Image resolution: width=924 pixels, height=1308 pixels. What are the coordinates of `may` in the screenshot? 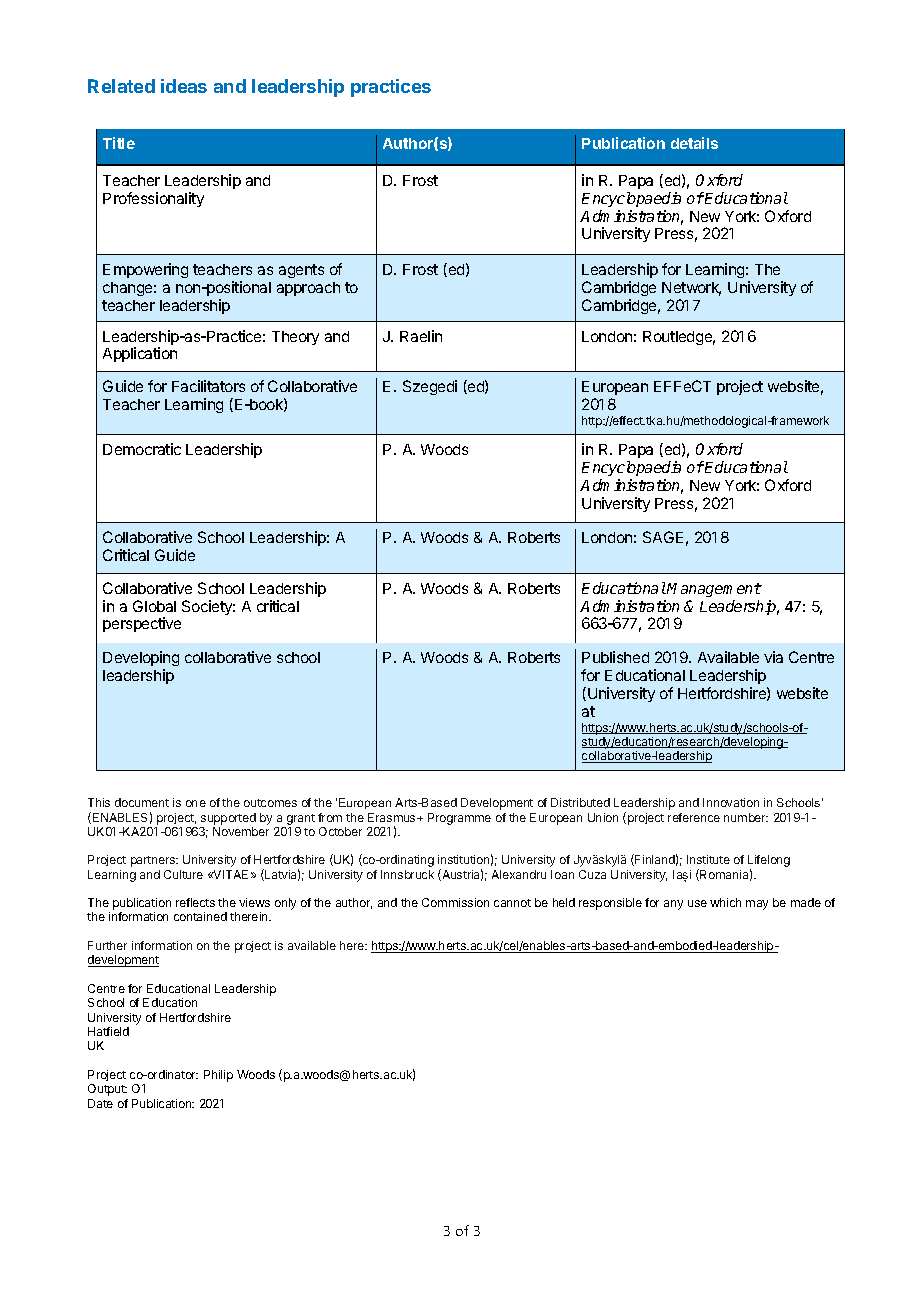 It's located at (757, 905).
